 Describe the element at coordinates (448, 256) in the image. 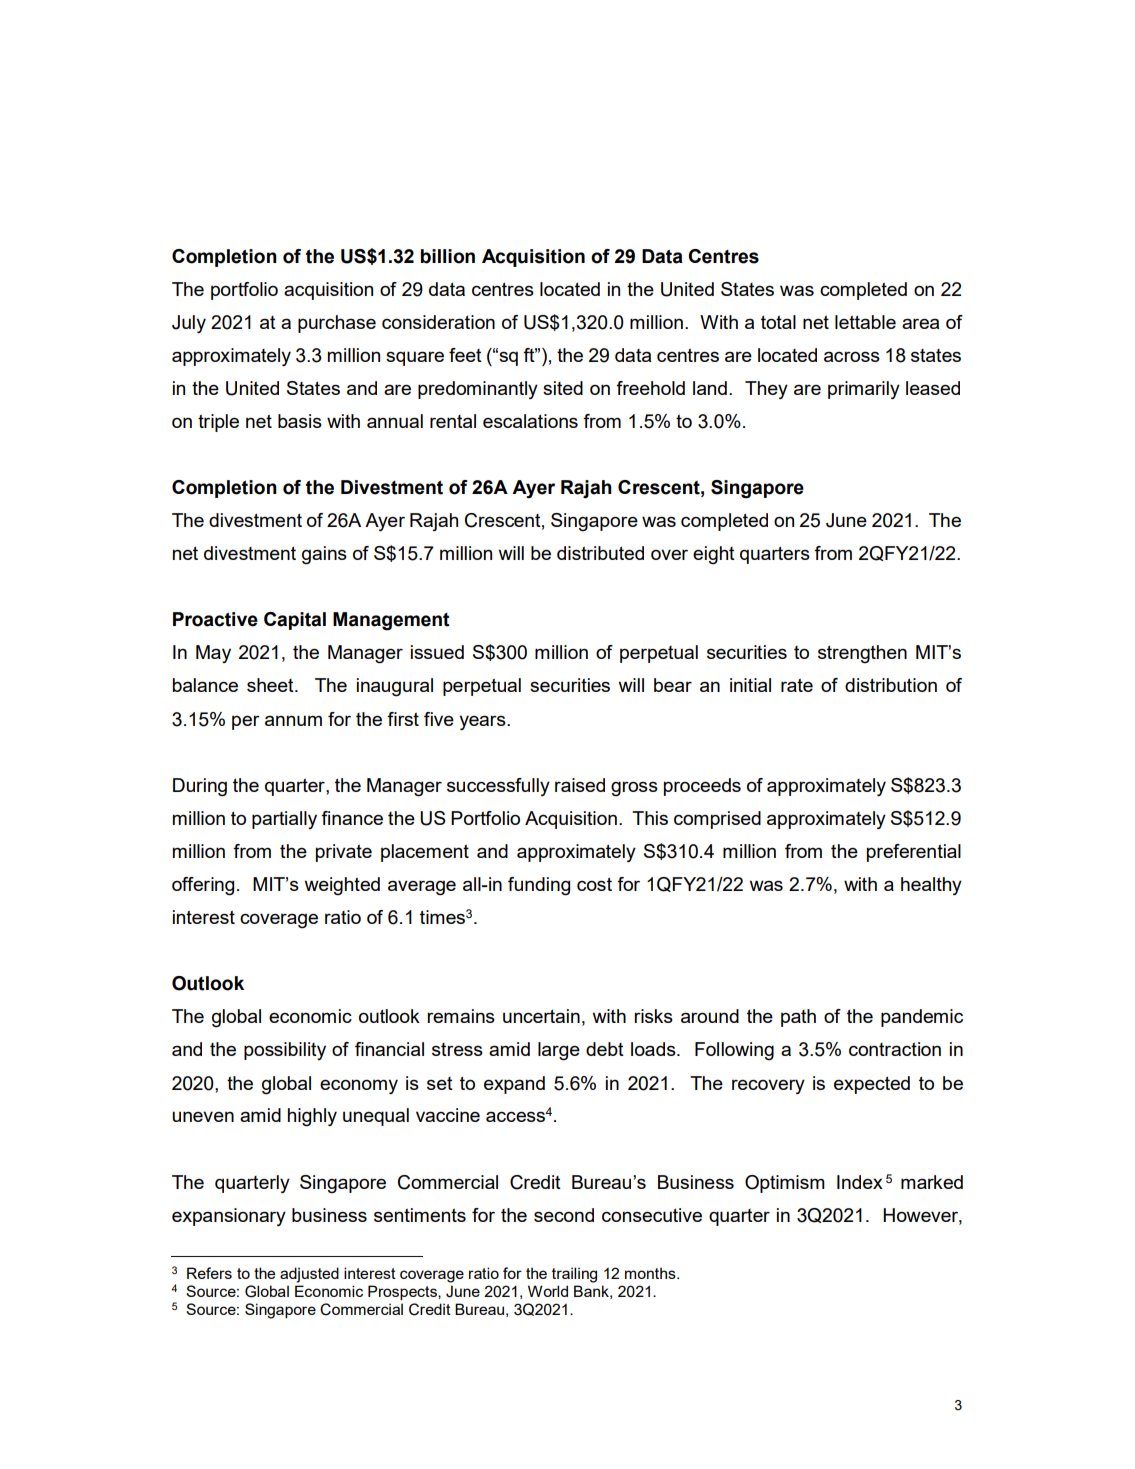

I see `billion` at that location.
